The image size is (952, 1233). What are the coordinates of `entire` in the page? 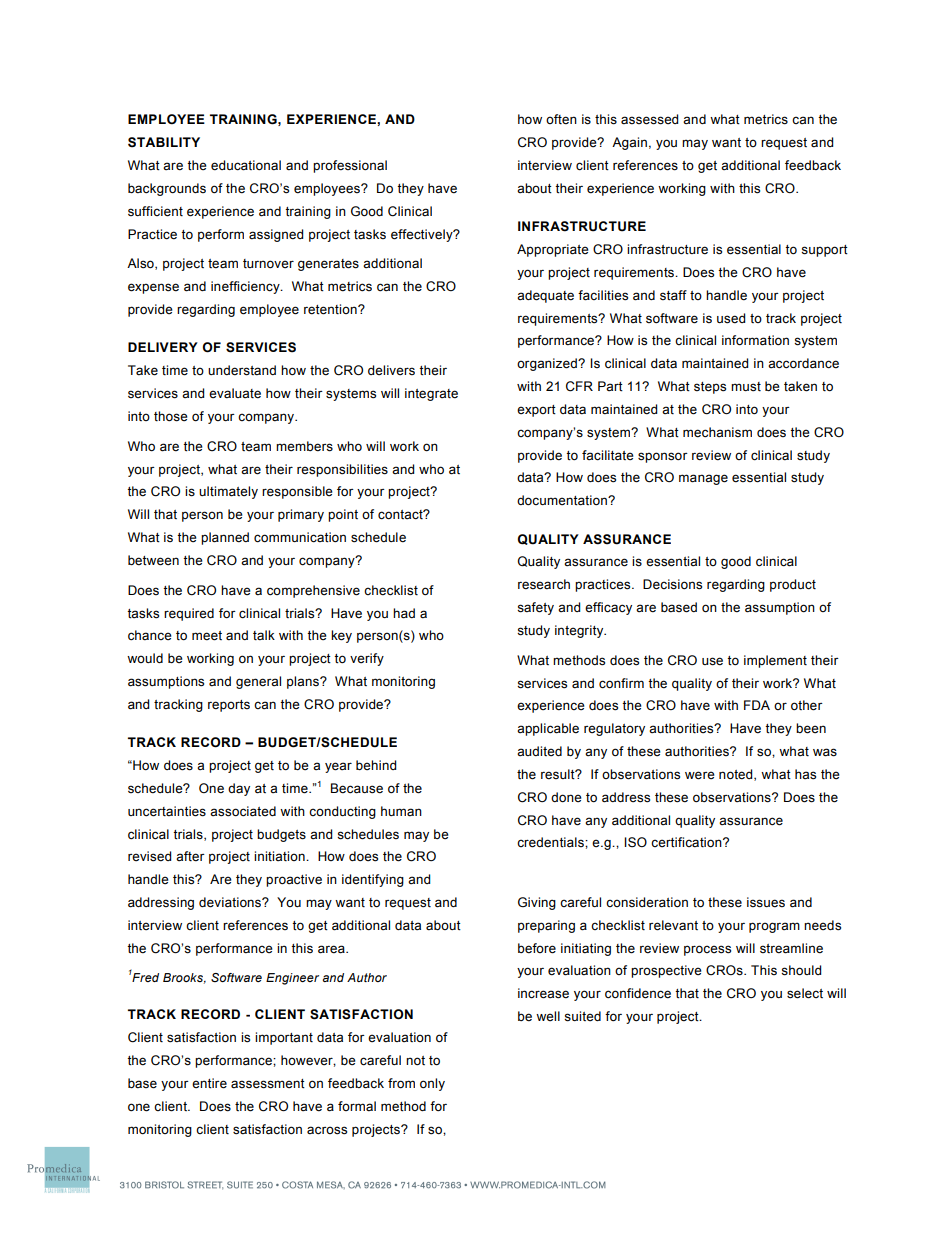 It's located at (209, 1083).
